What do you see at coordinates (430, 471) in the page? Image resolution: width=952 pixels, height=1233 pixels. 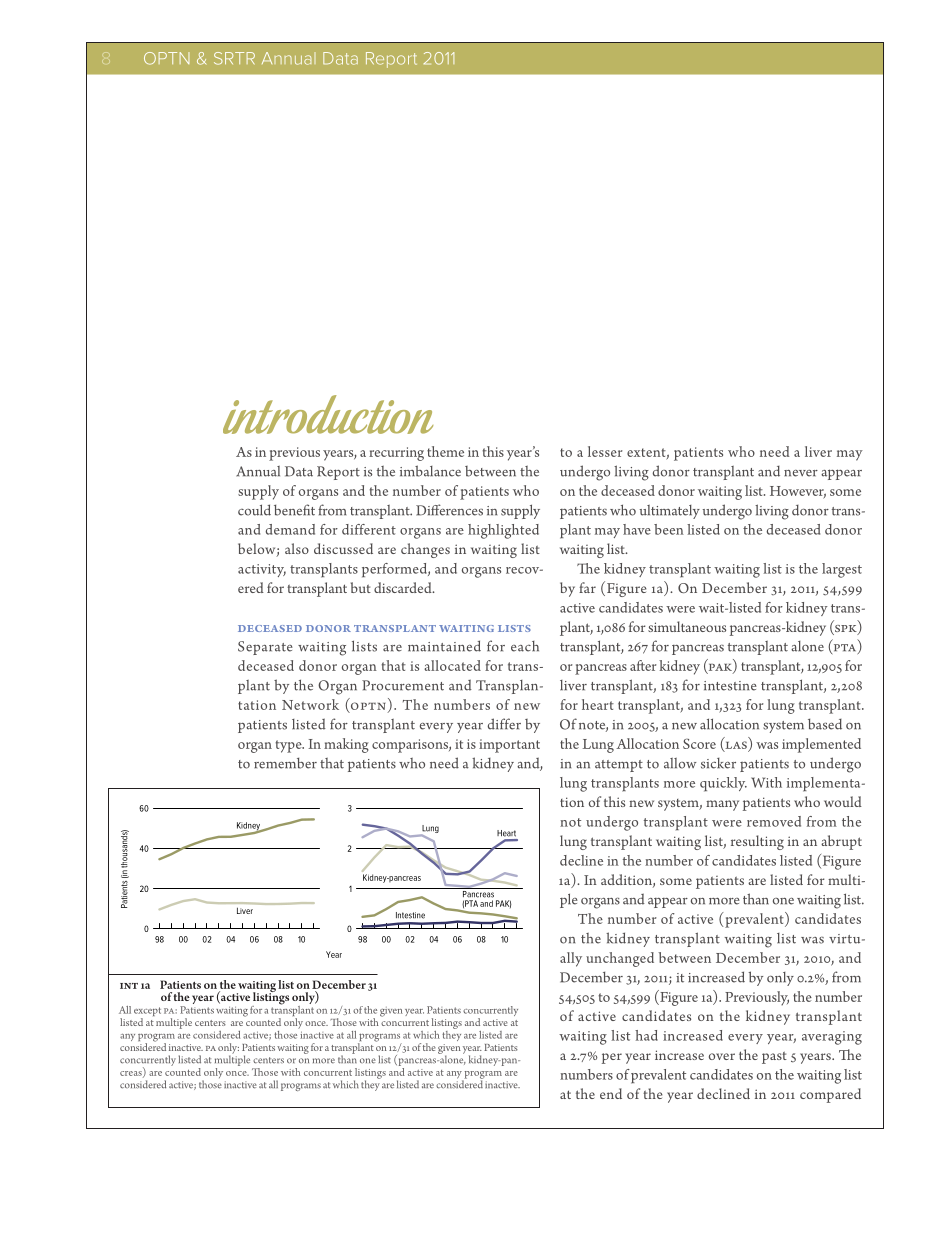 I see `imbalance` at bounding box center [430, 471].
